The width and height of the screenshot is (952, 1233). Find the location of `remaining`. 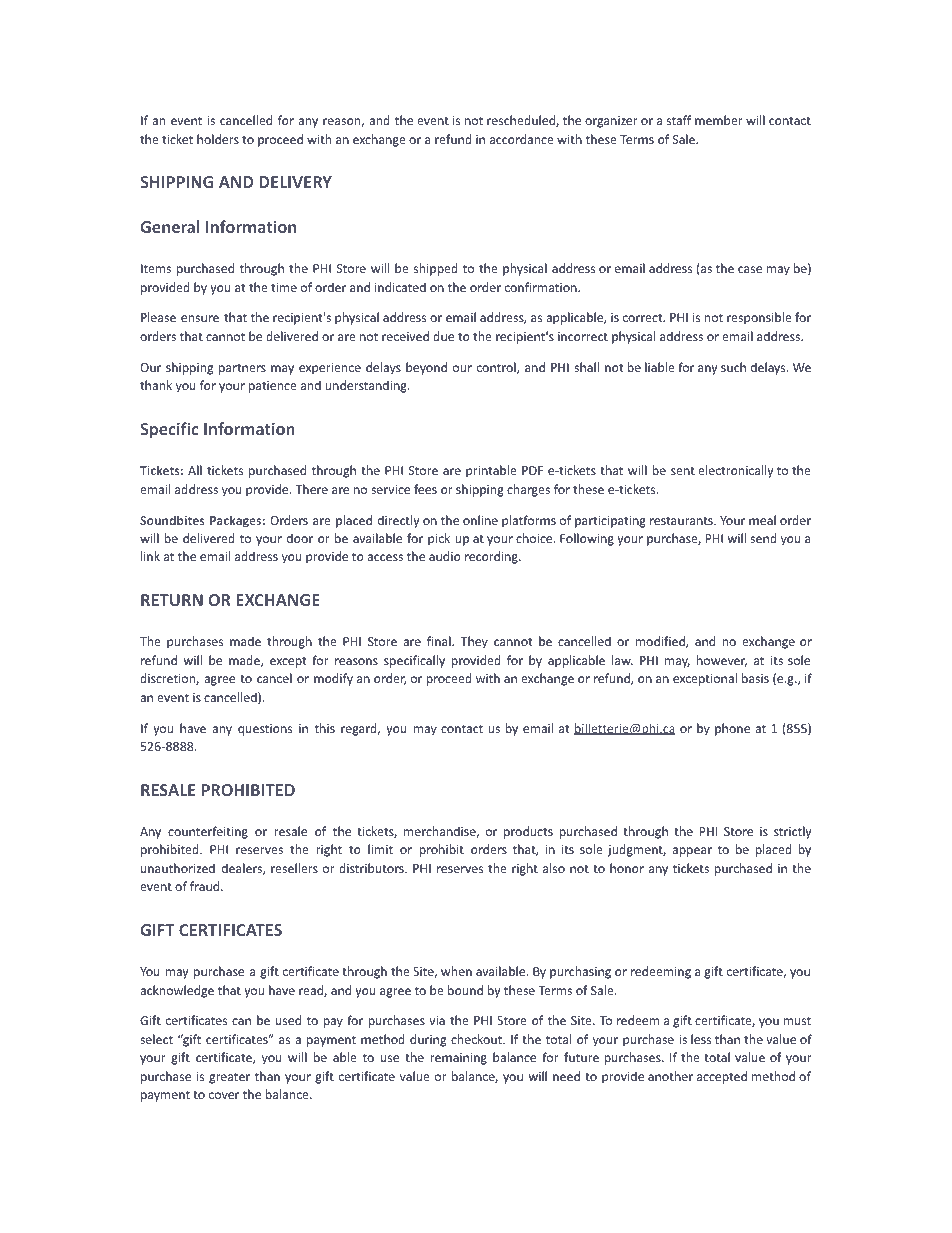

remaining is located at coordinates (458, 1059).
